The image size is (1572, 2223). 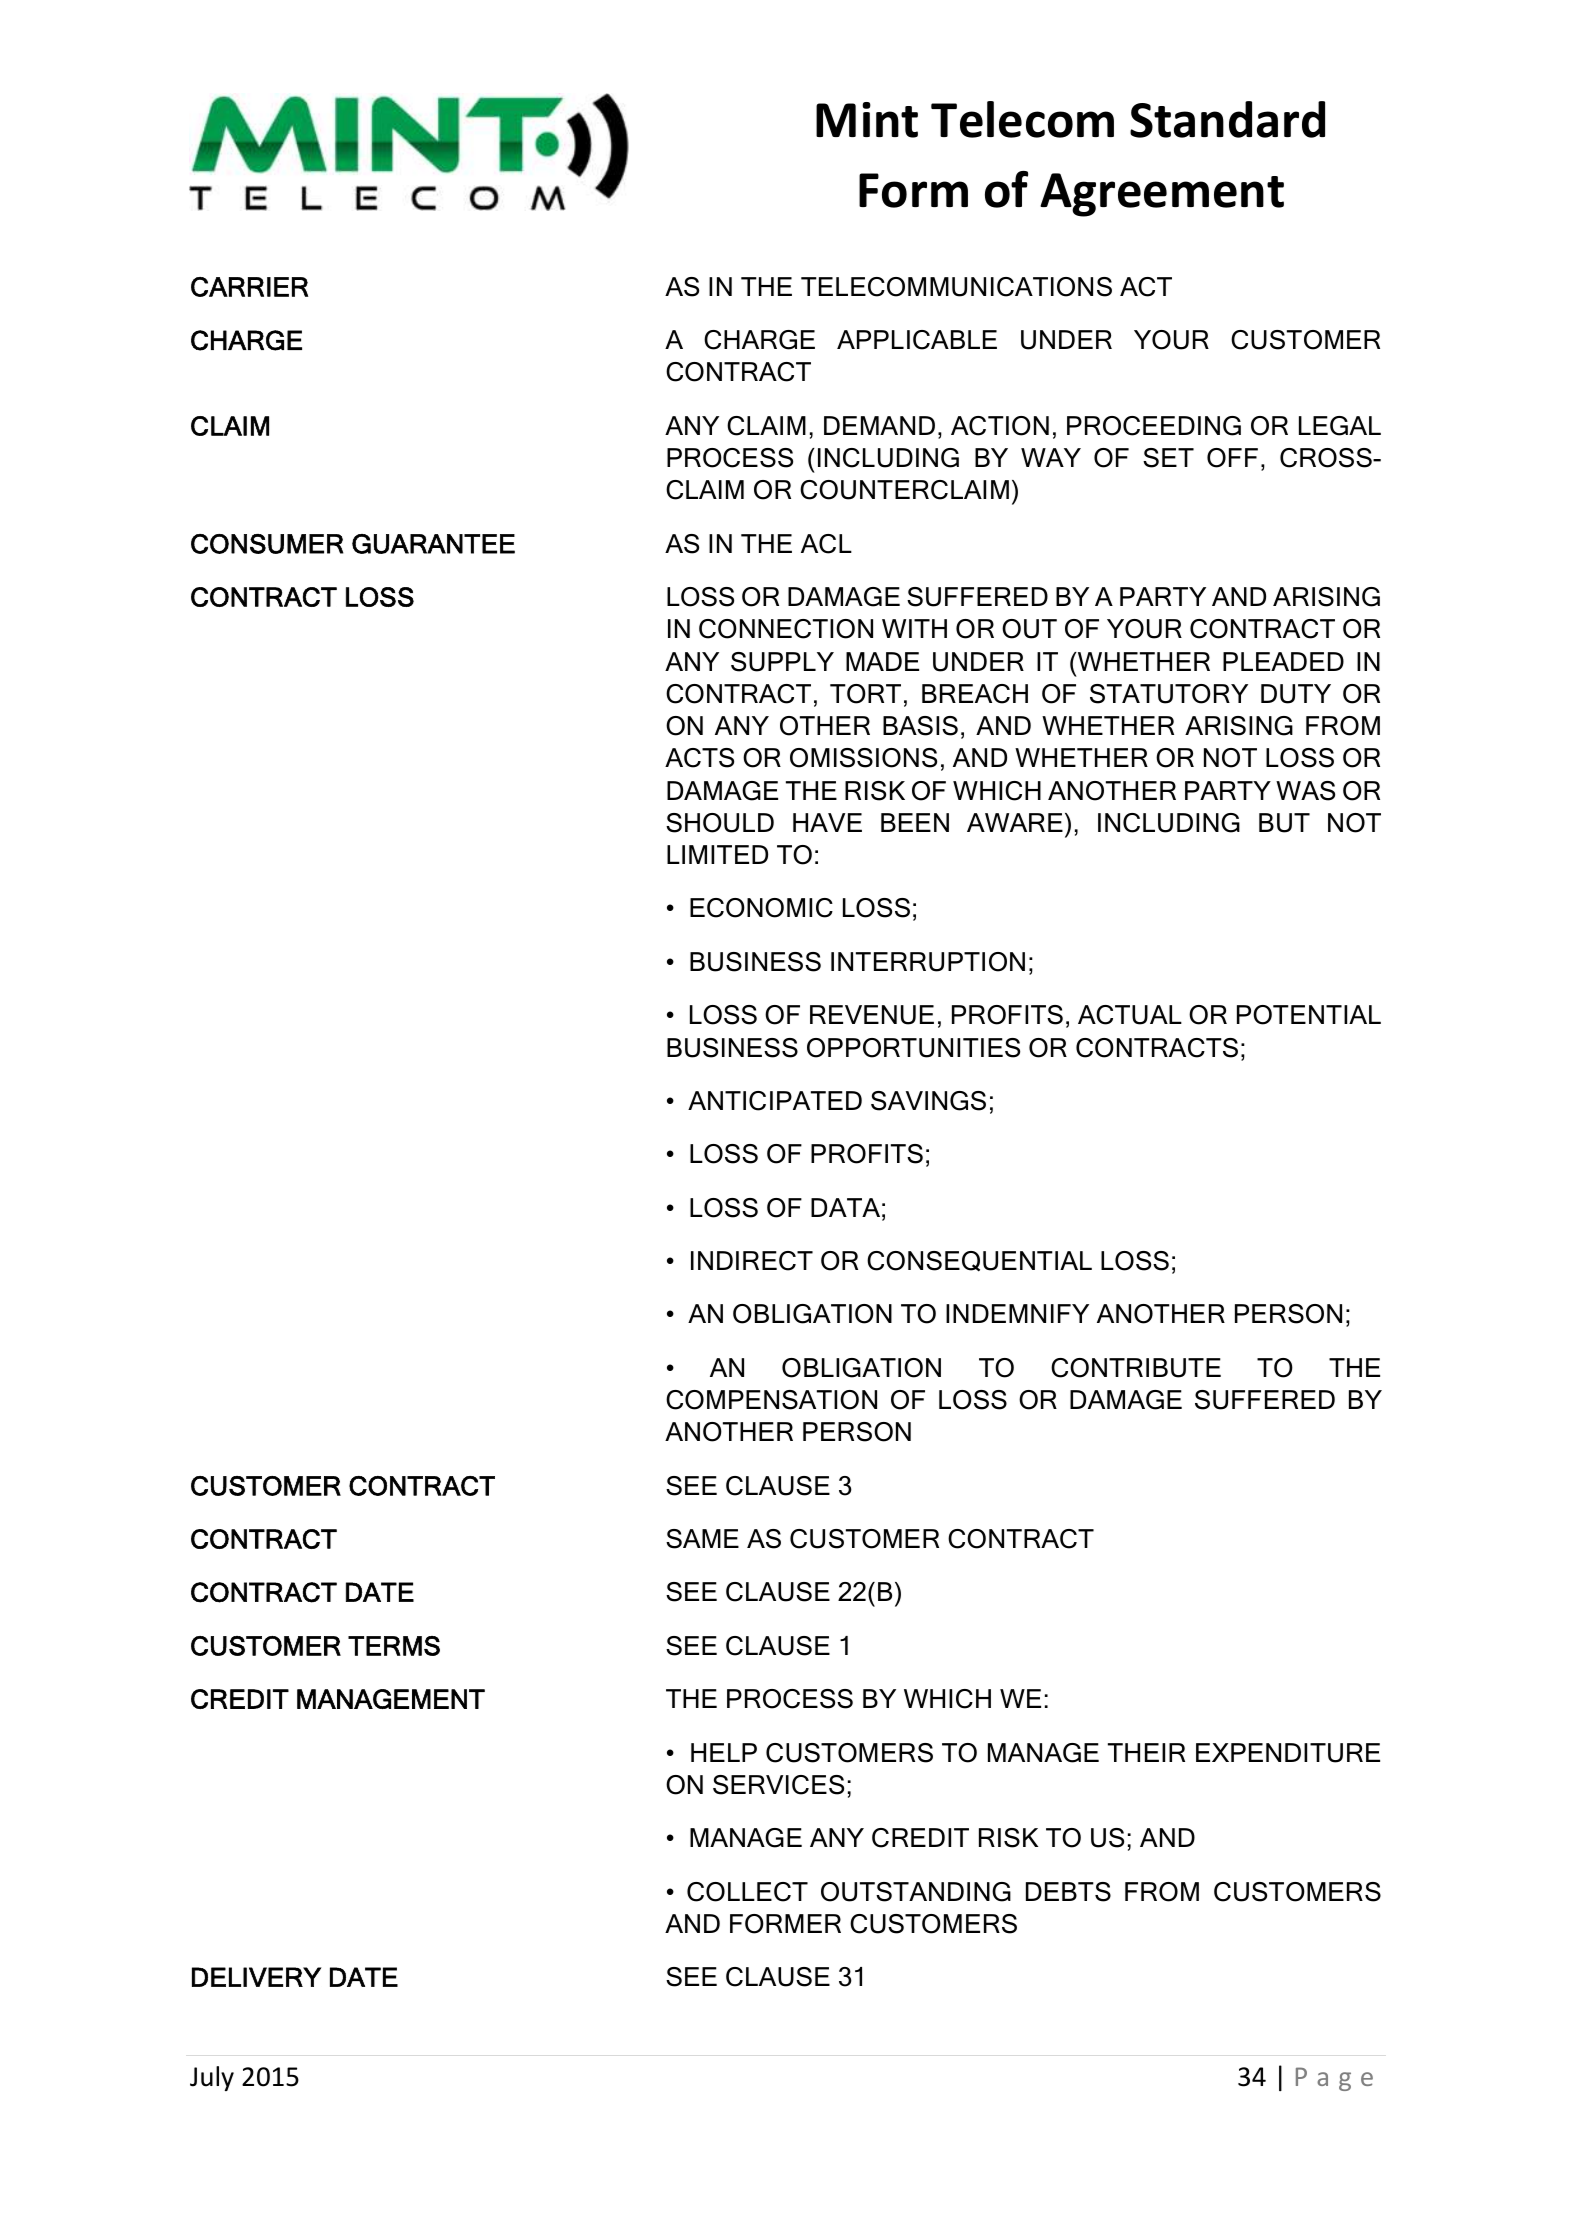 What do you see at coordinates (872, 1015) in the page?
I see `REVENUE` at bounding box center [872, 1015].
